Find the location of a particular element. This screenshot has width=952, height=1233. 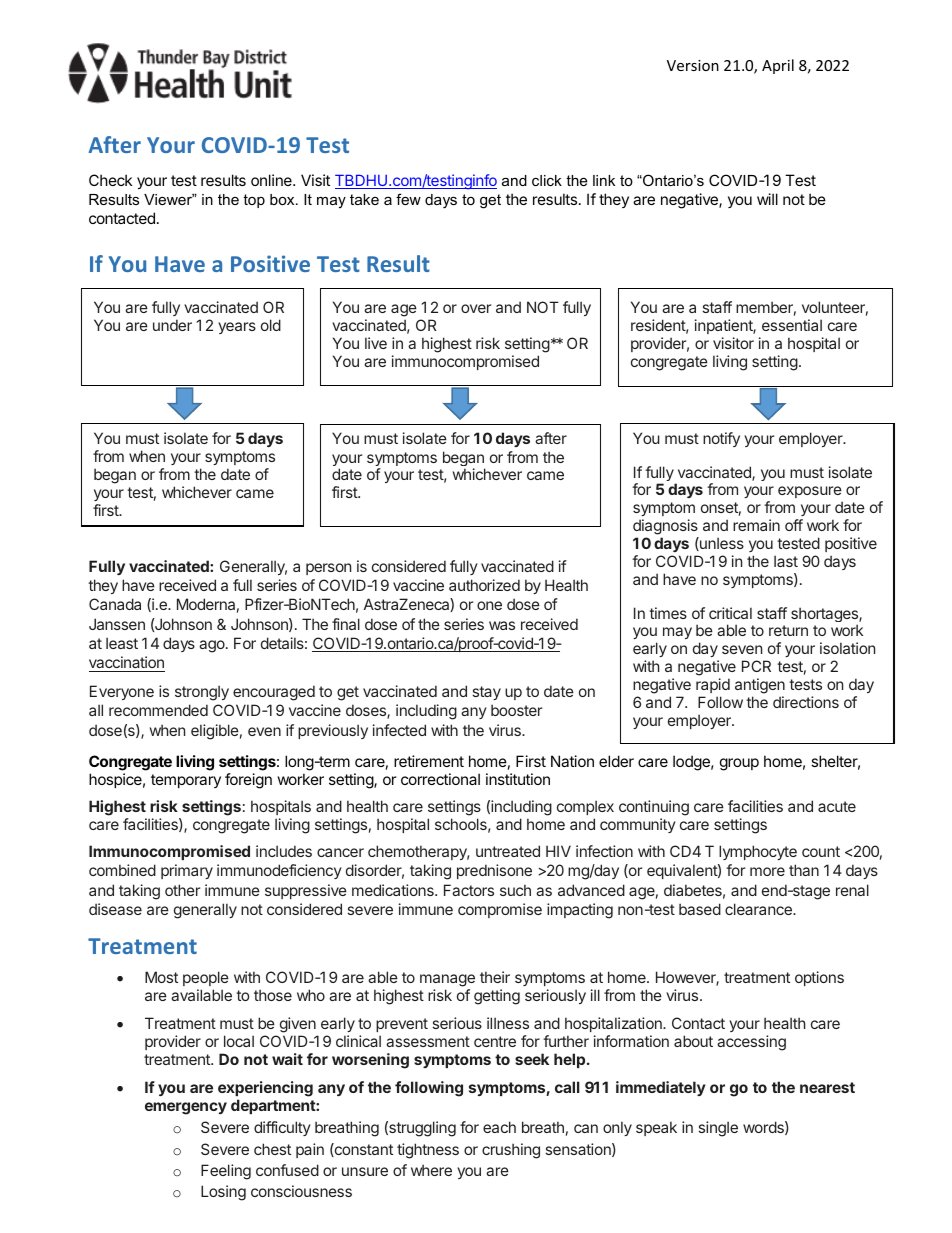

click is located at coordinates (547, 180).
